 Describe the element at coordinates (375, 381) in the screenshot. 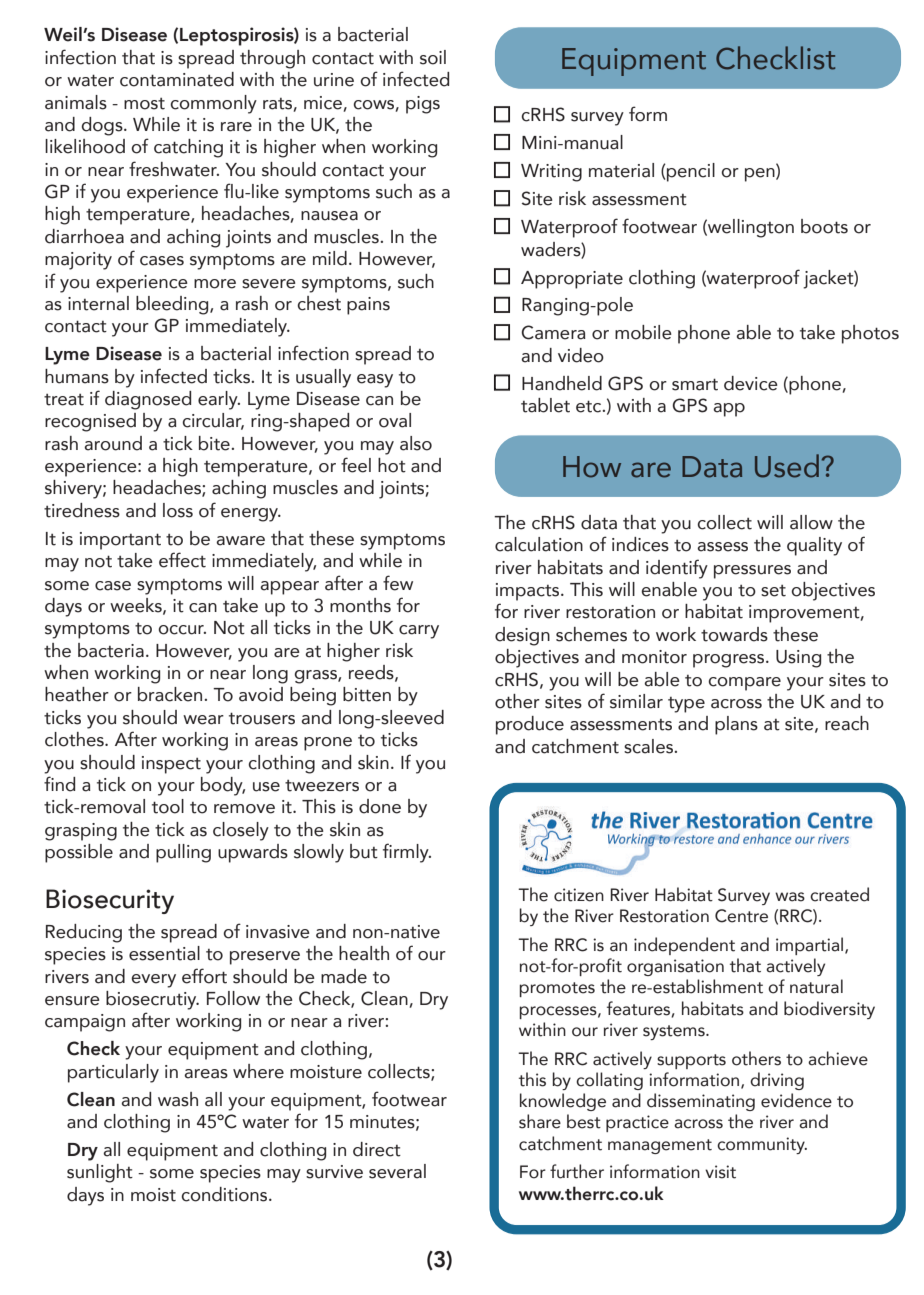

I see `easy` at that location.
